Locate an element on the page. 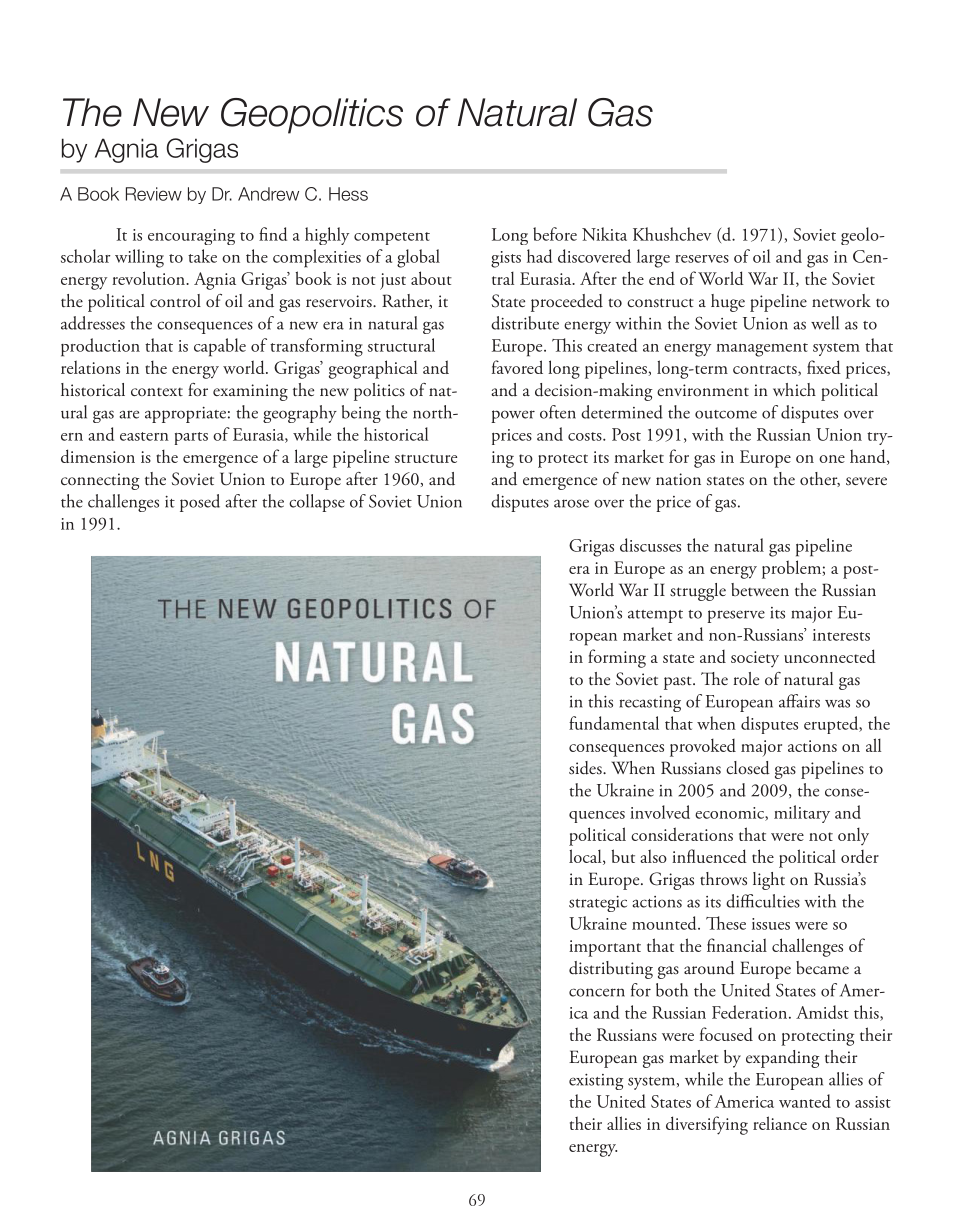 Image resolution: width=954 pixels, height=1232 pixels. context is located at coordinates (157, 392).
